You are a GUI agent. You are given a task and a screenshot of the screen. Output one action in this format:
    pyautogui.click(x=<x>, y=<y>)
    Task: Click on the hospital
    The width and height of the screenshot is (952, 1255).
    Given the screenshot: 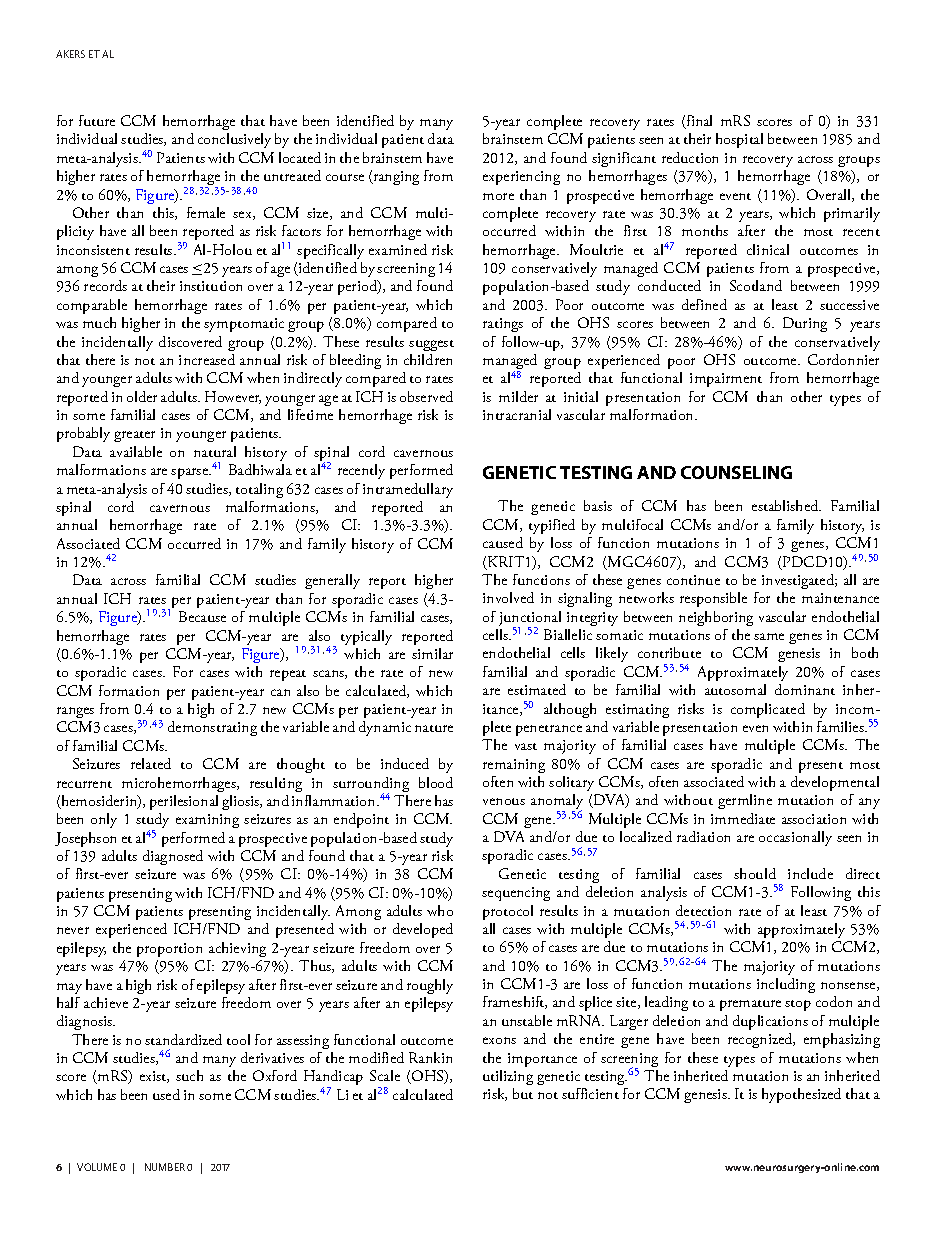 What is the action you would take?
    pyautogui.click(x=739, y=140)
